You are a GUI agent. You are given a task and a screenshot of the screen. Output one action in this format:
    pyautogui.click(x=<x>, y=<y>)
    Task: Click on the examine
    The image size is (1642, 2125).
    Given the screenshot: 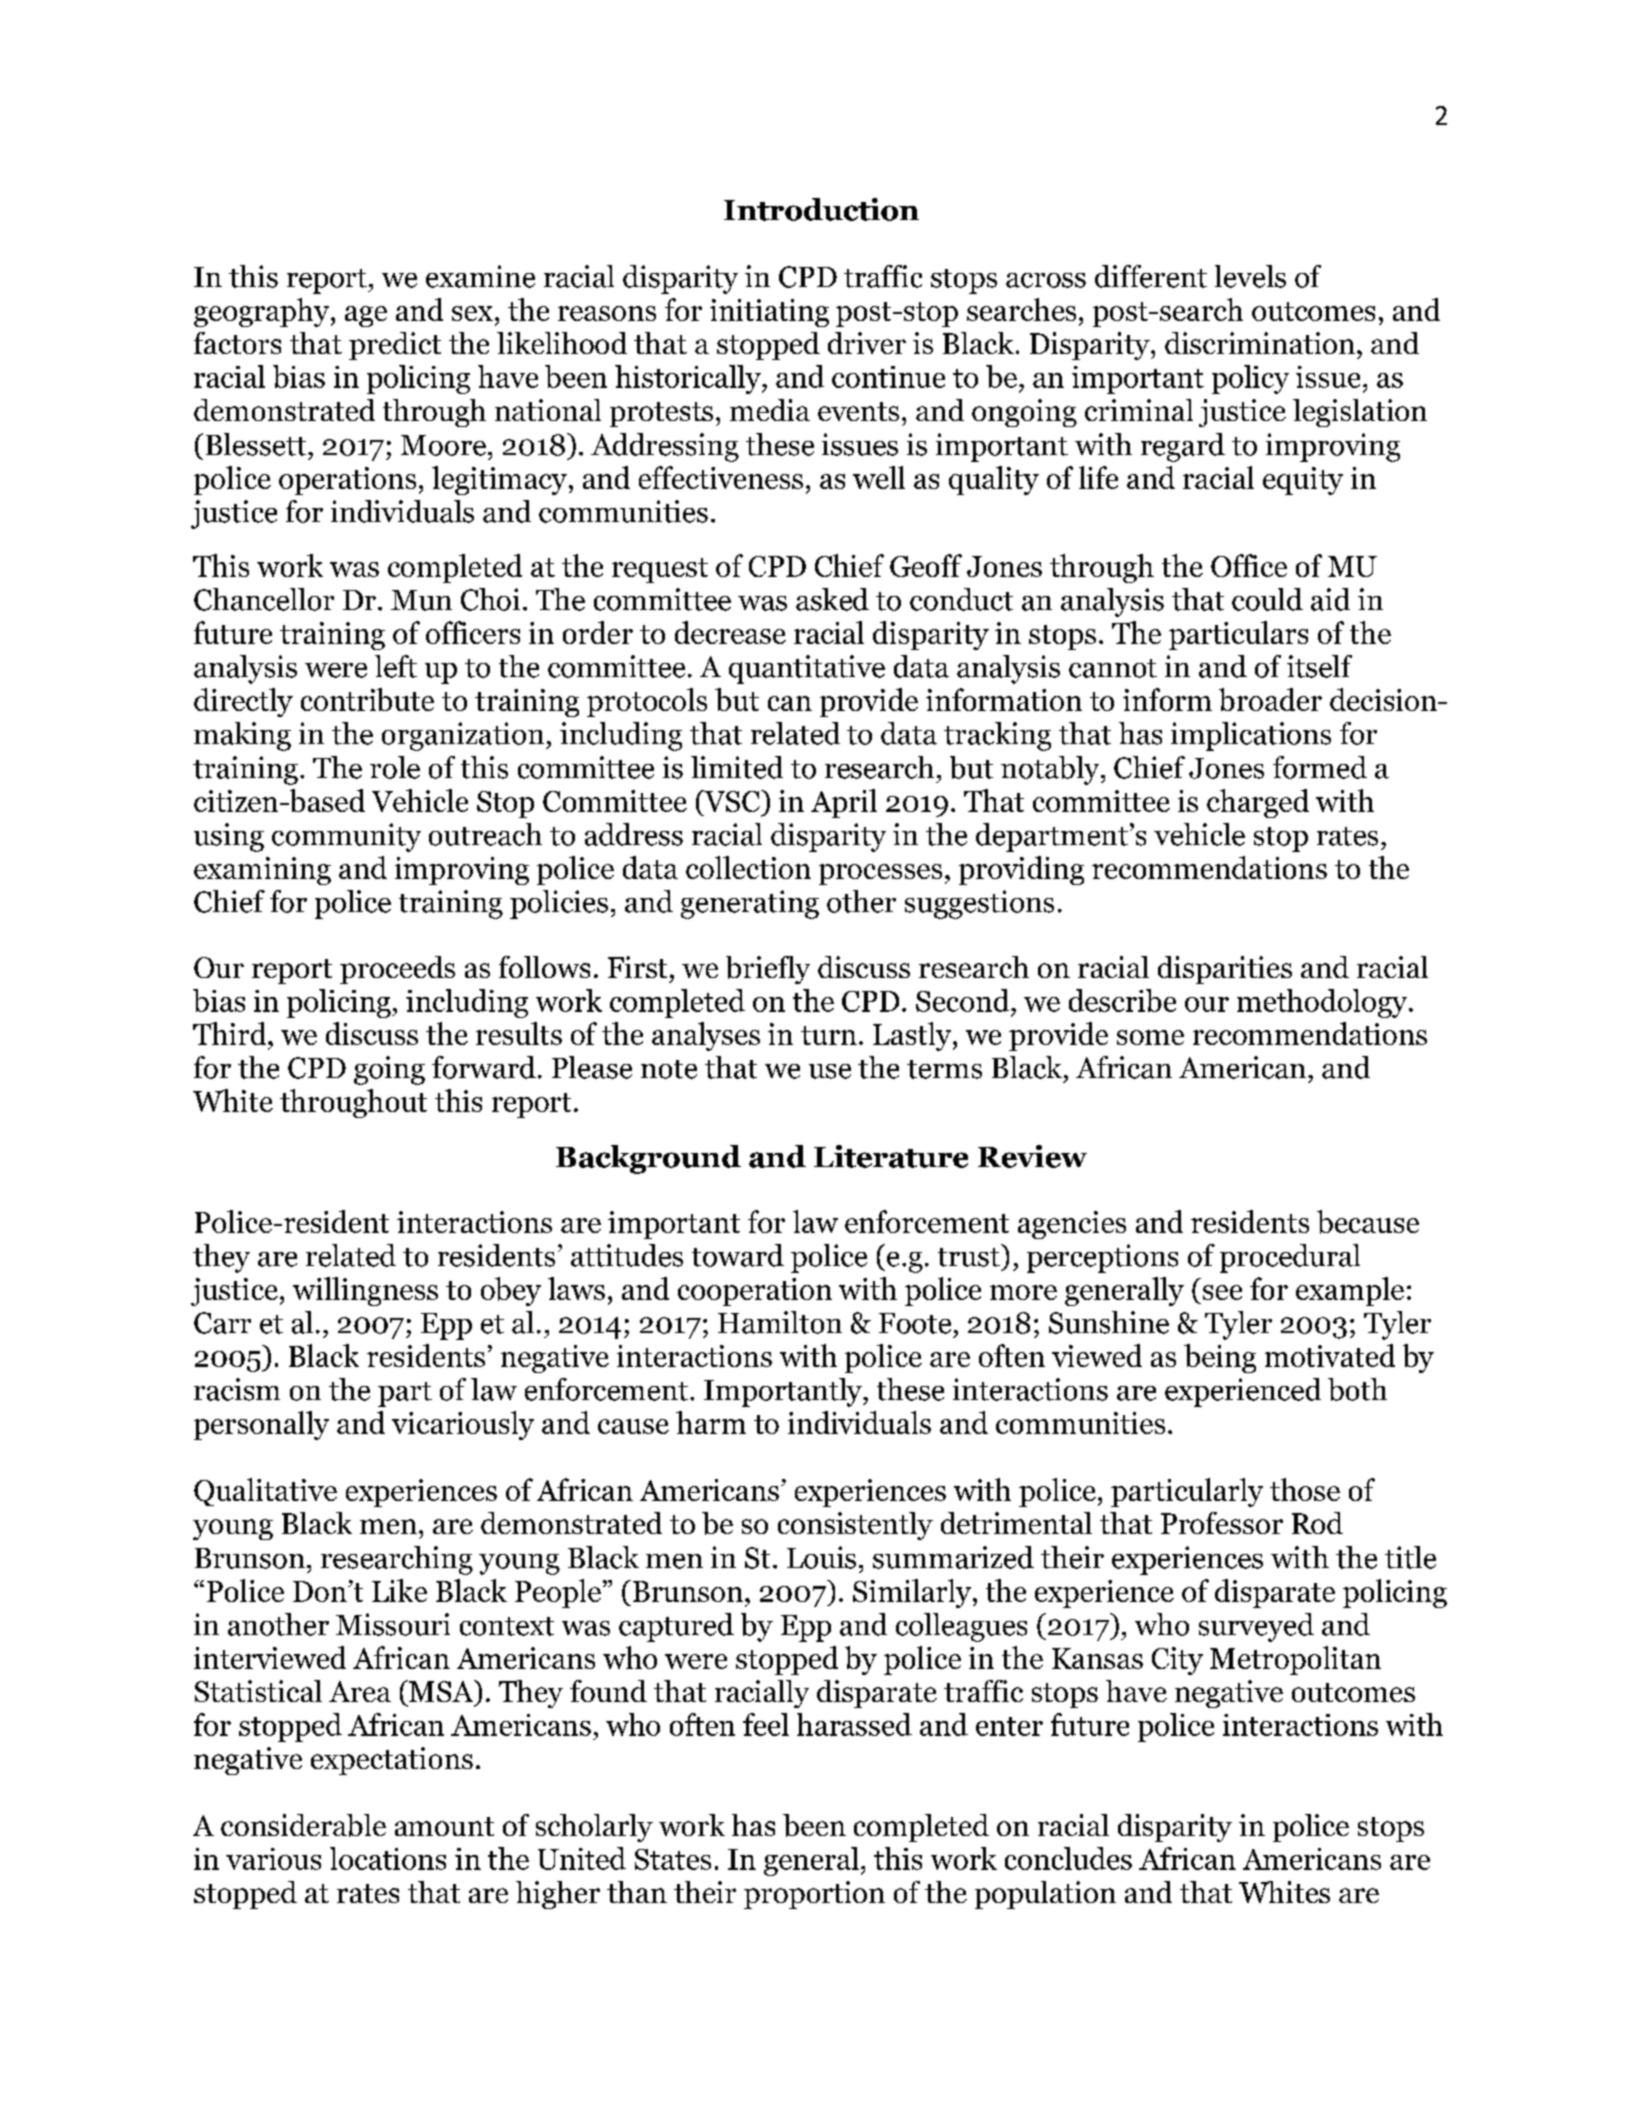 What is the action you would take?
    pyautogui.click(x=480, y=276)
